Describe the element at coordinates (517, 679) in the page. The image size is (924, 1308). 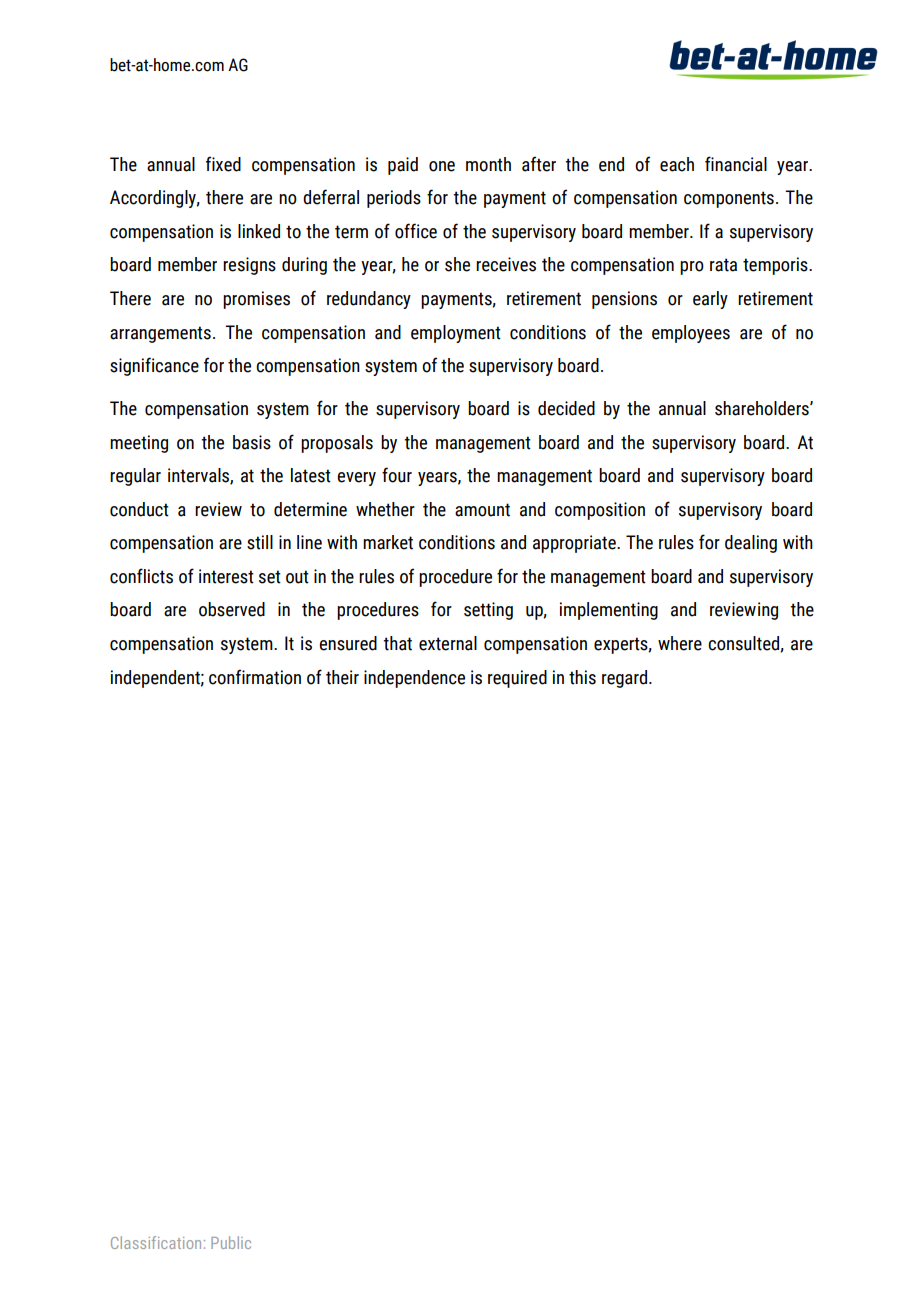
I see `required` at that location.
